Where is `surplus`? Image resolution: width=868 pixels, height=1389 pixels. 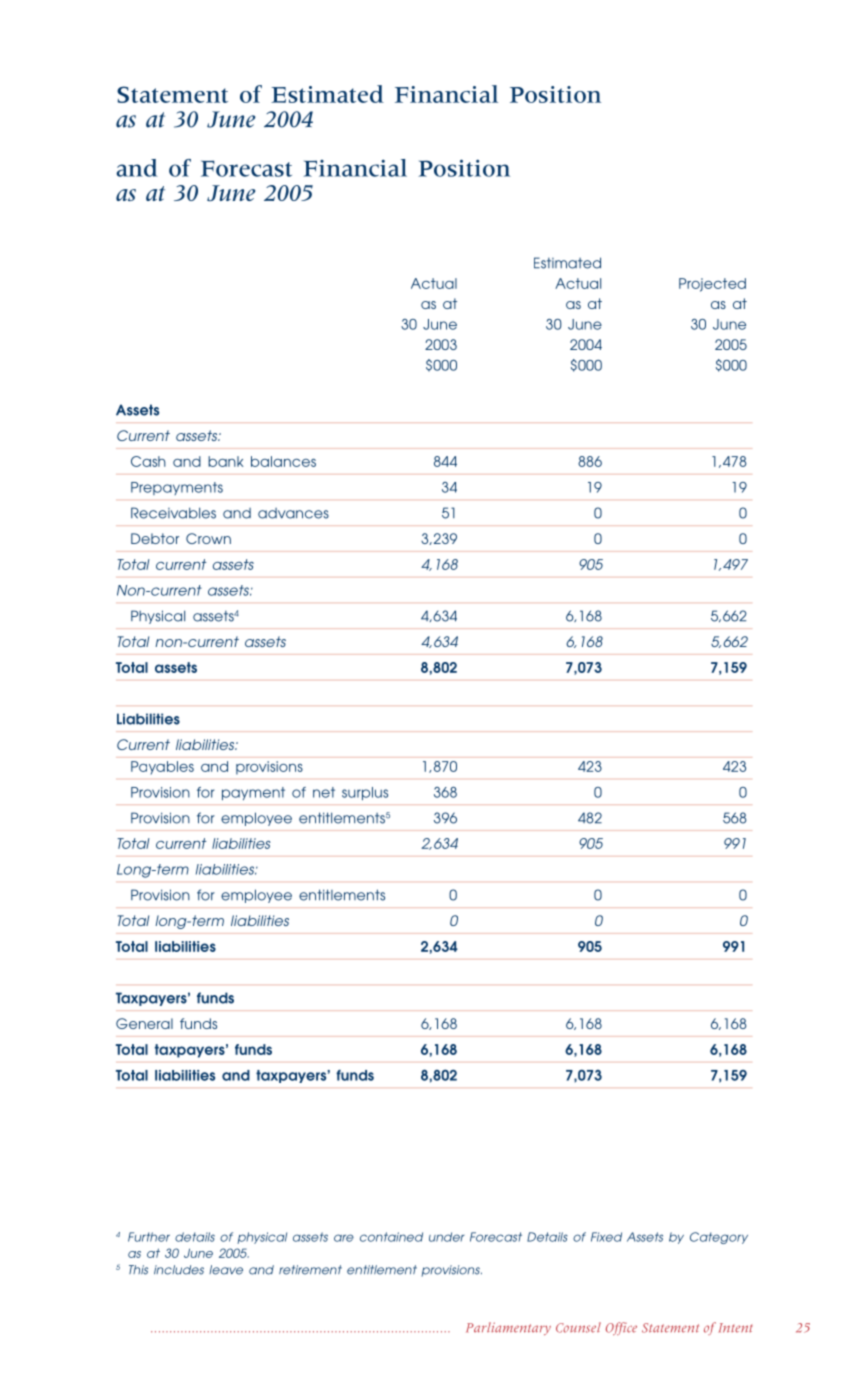 surplus is located at coordinates (365, 793).
